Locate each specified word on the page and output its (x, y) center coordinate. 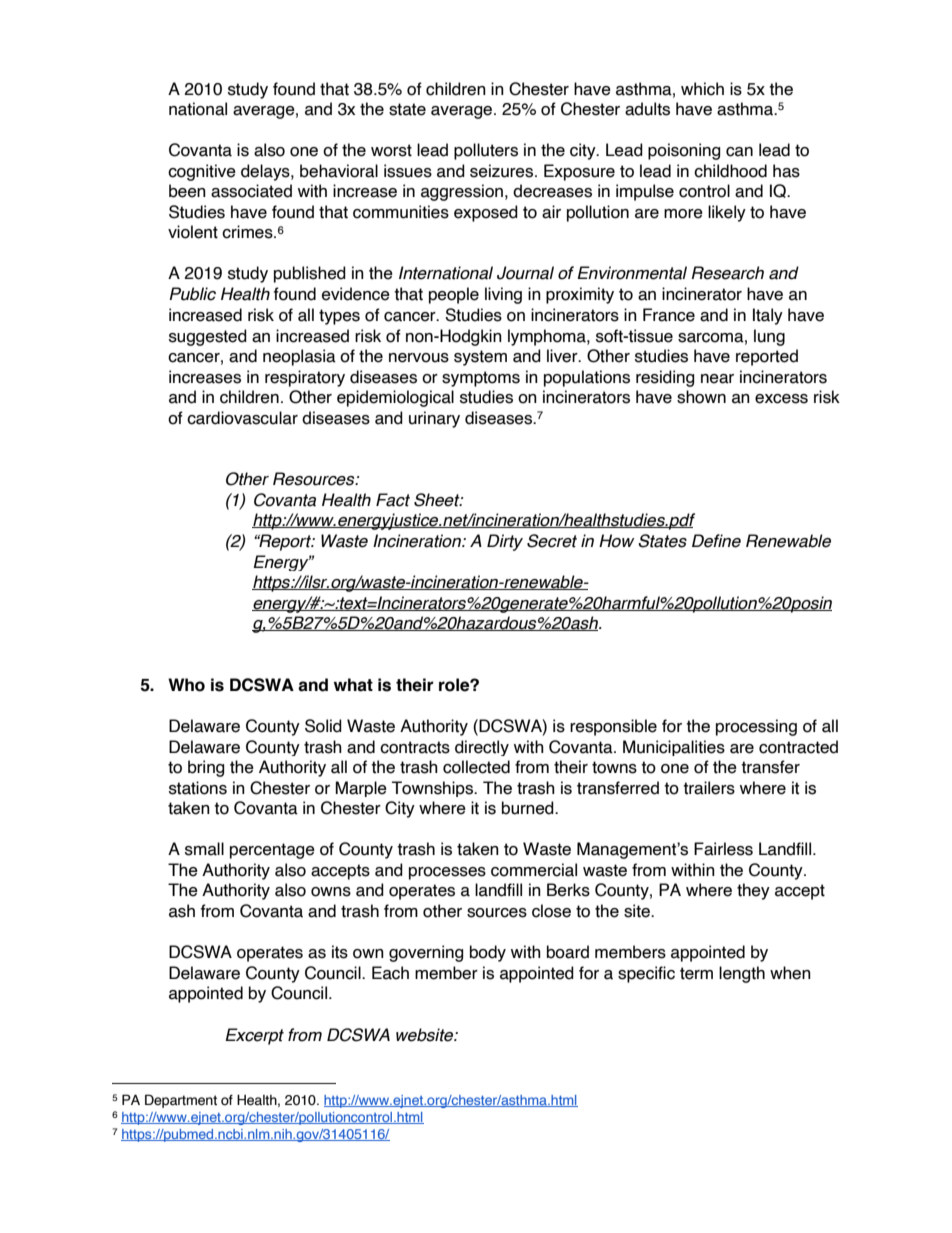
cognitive (202, 172)
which (702, 89)
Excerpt (254, 1036)
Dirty (505, 542)
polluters (486, 151)
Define (716, 541)
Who (186, 685)
